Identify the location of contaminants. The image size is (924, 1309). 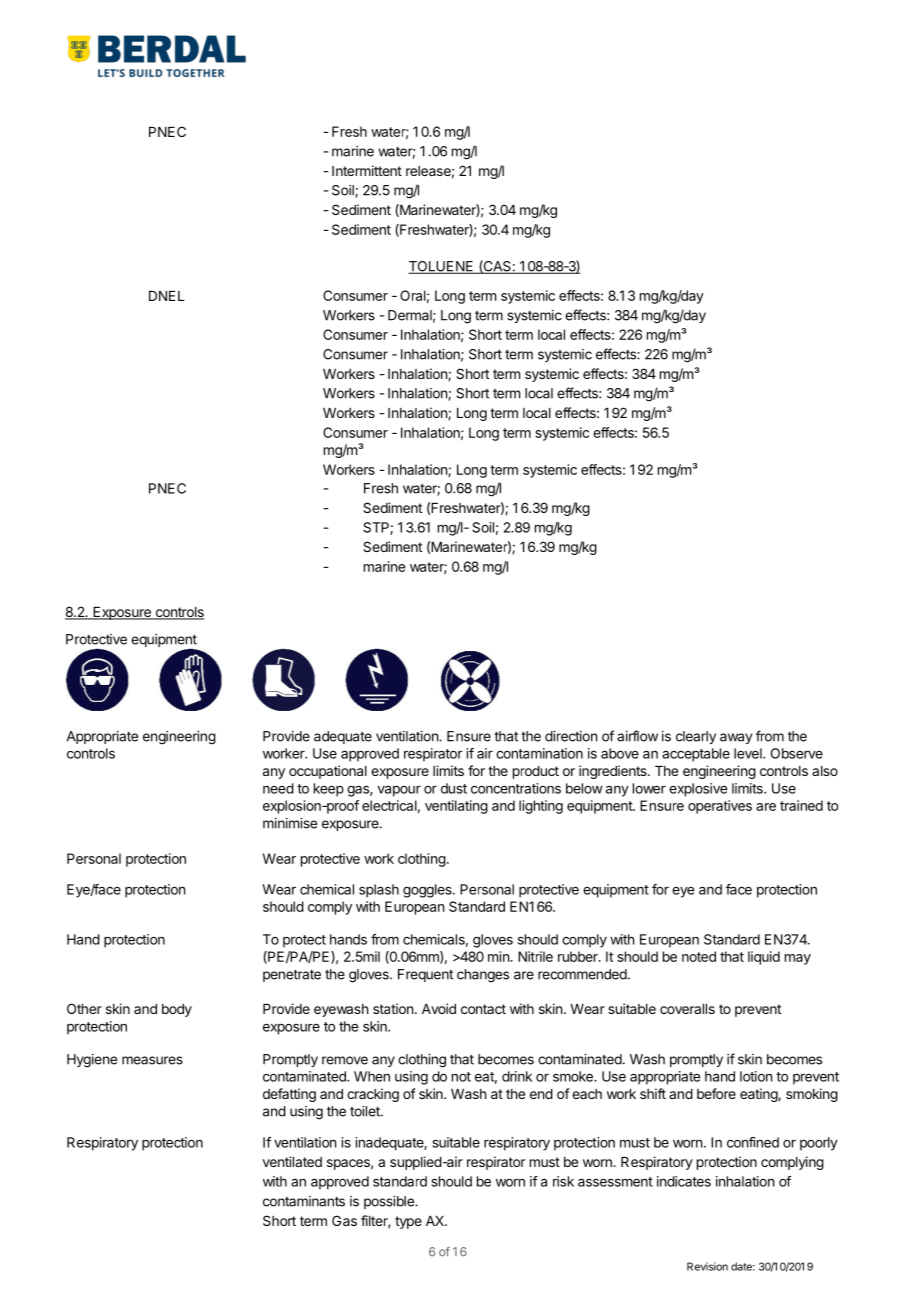
(304, 1201).
